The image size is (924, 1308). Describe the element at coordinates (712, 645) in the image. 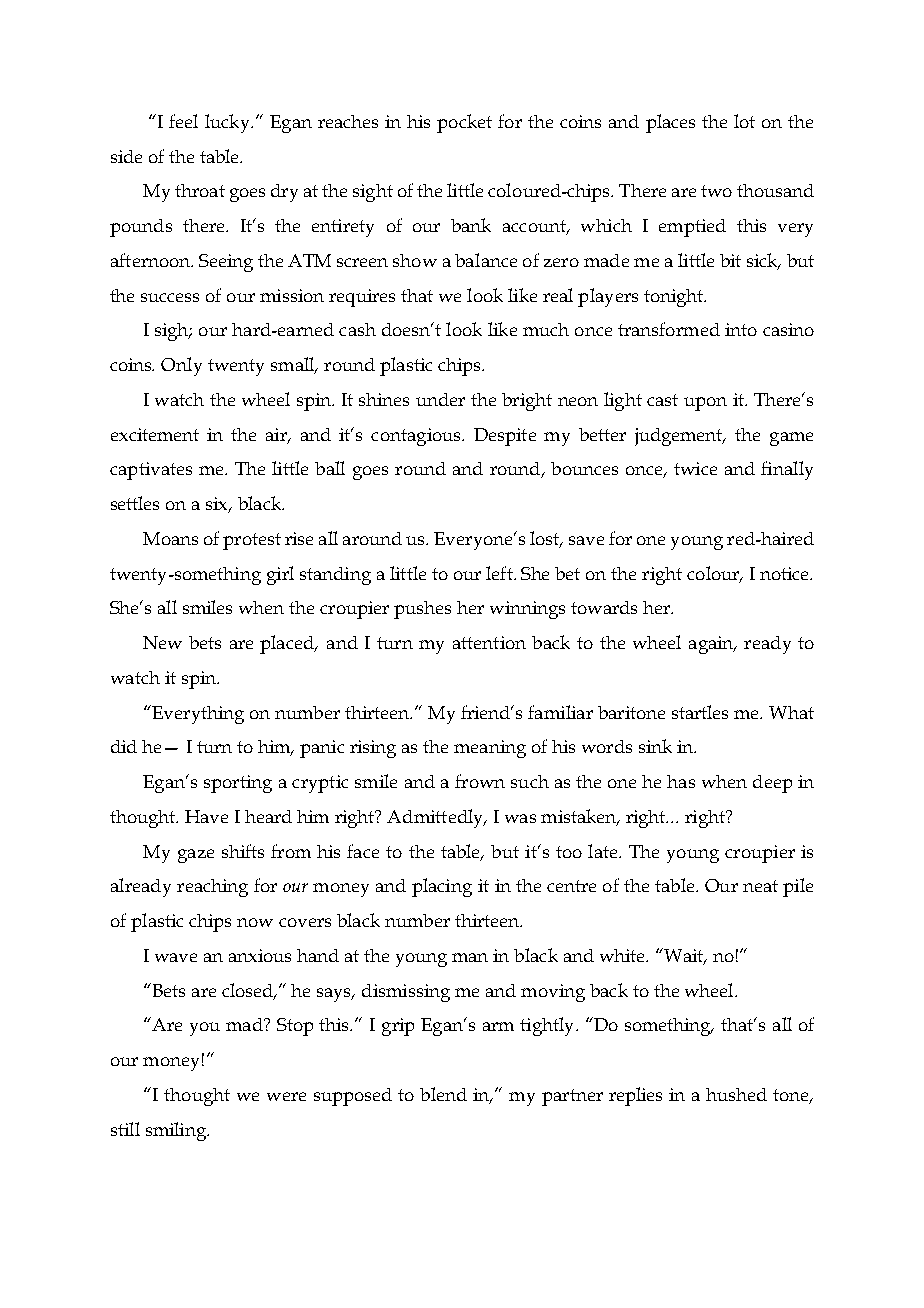

I see `again` at that location.
